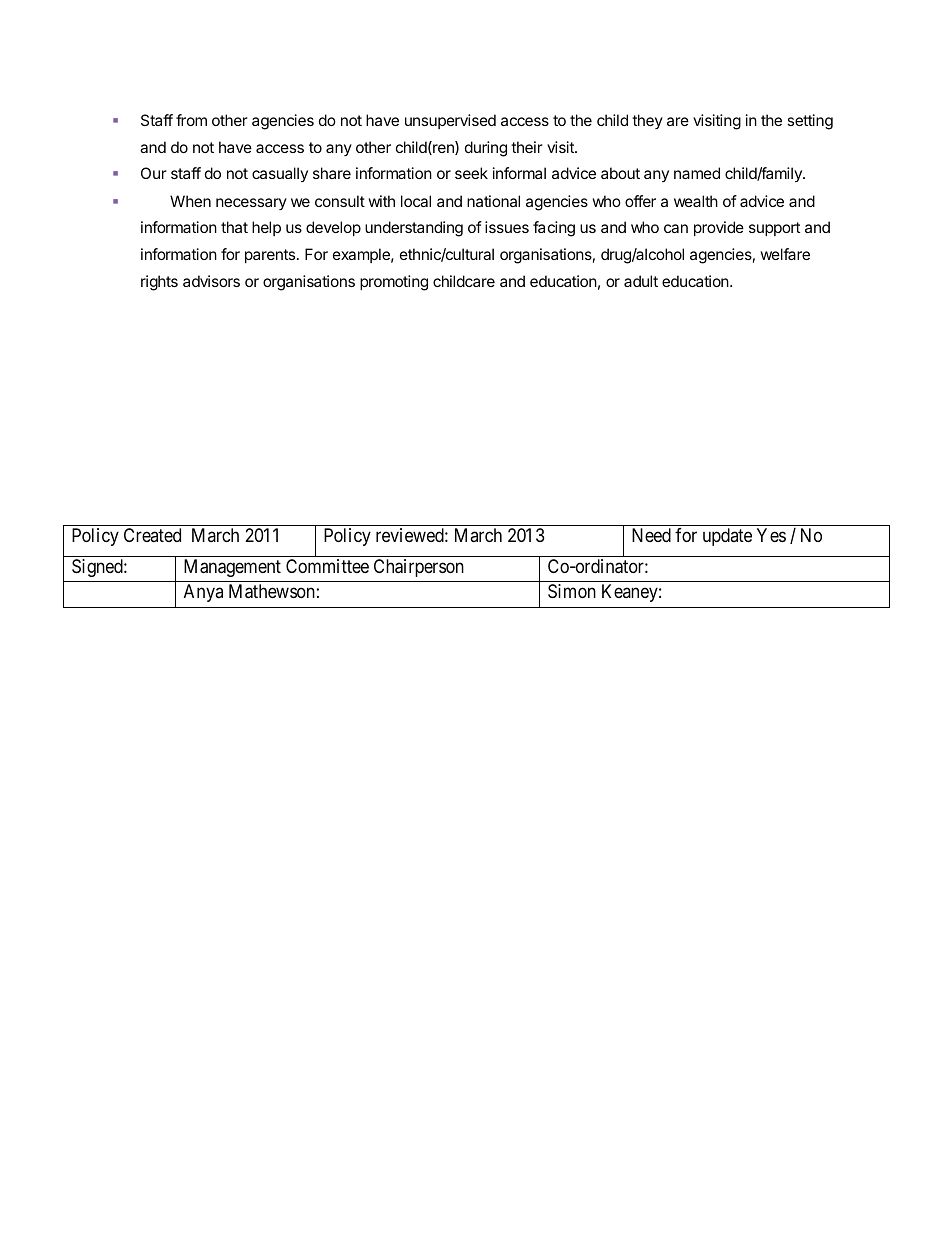 The image size is (952, 1233). What do you see at coordinates (152, 535) in the page?
I see `Created` at bounding box center [152, 535].
